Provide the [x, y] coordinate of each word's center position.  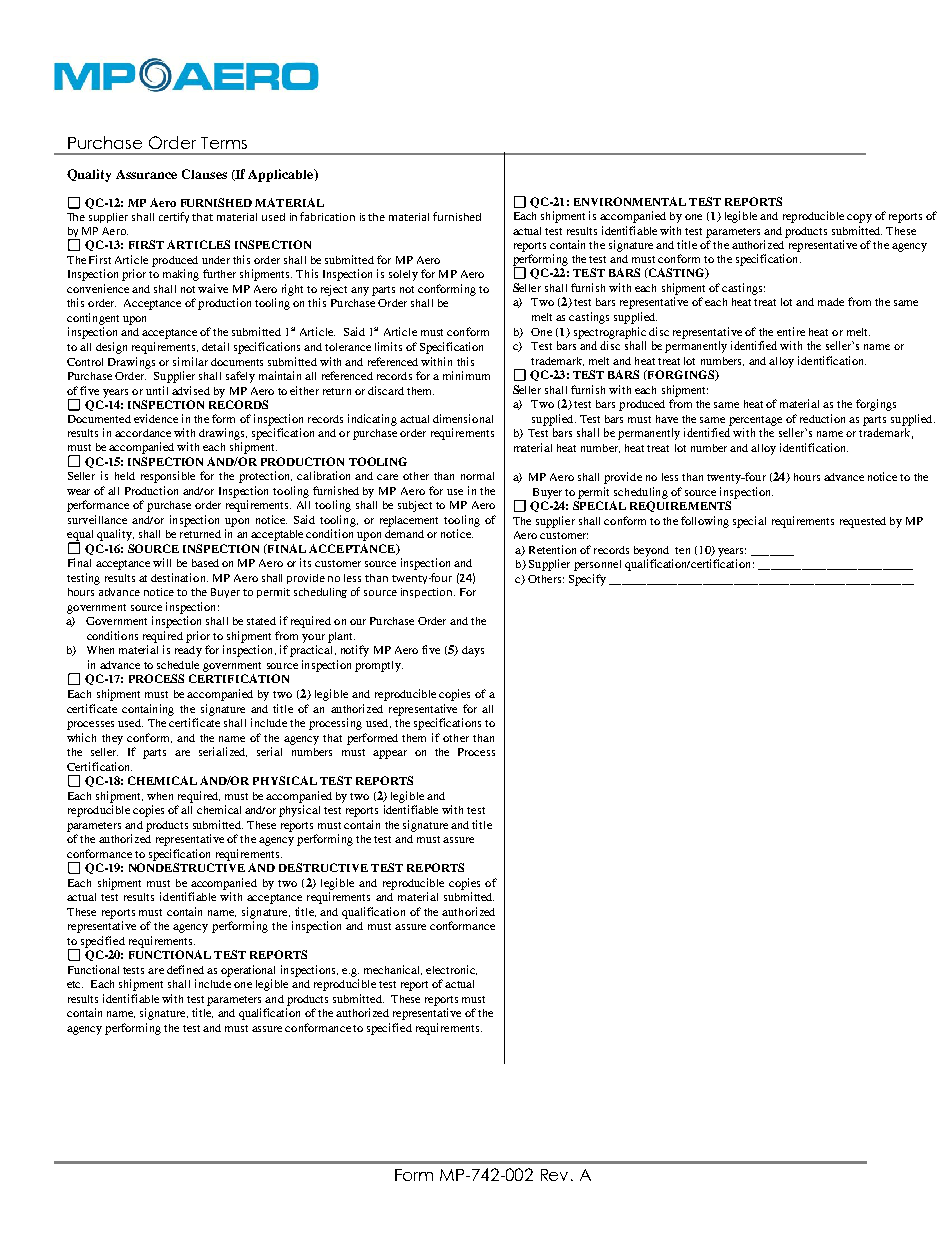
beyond [651, 551]
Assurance [146, 174]
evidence [156, 418]
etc [75, 984]
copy [859, 218]
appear [390, 754]
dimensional [463, 418]
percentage [755, 421]
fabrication [327, 216]
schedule [178, 665]
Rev [554, 1175]
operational [248, 971]
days [473, 651]
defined [185, 969]
